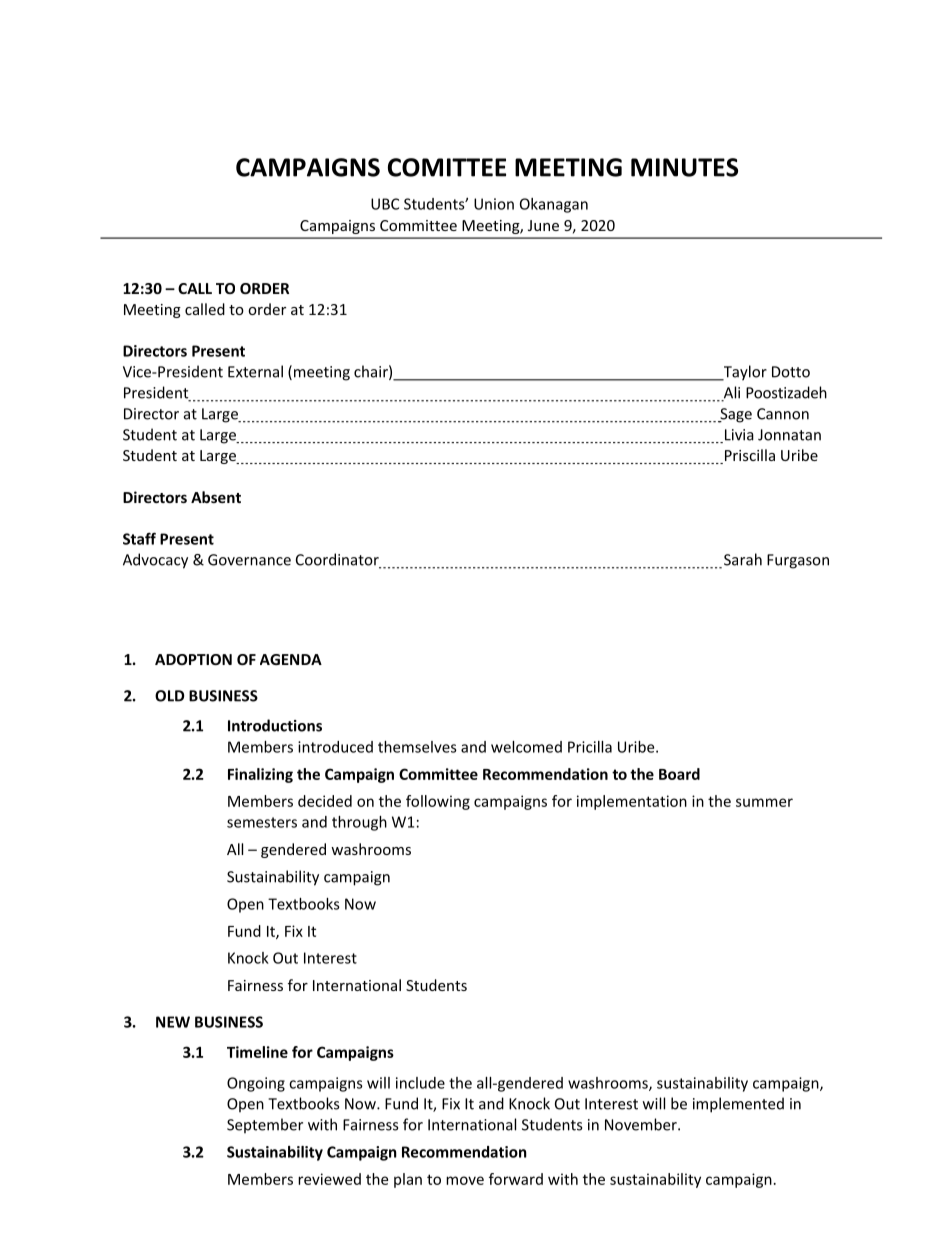  I want to click on MINUTES, so click(684, 167).
